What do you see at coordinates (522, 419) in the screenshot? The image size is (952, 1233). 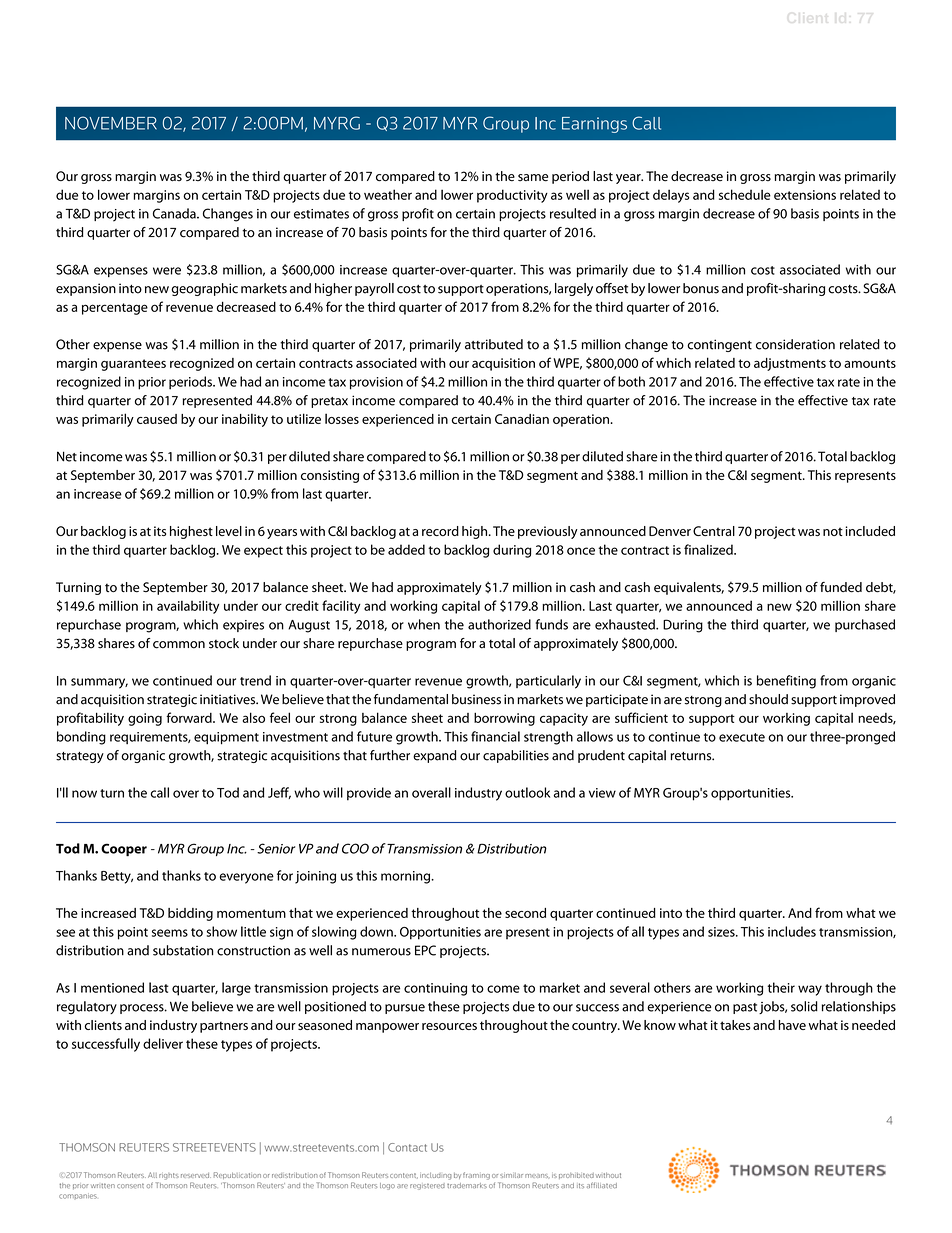 I see `Canadian` at bounding box center [522, 419].
